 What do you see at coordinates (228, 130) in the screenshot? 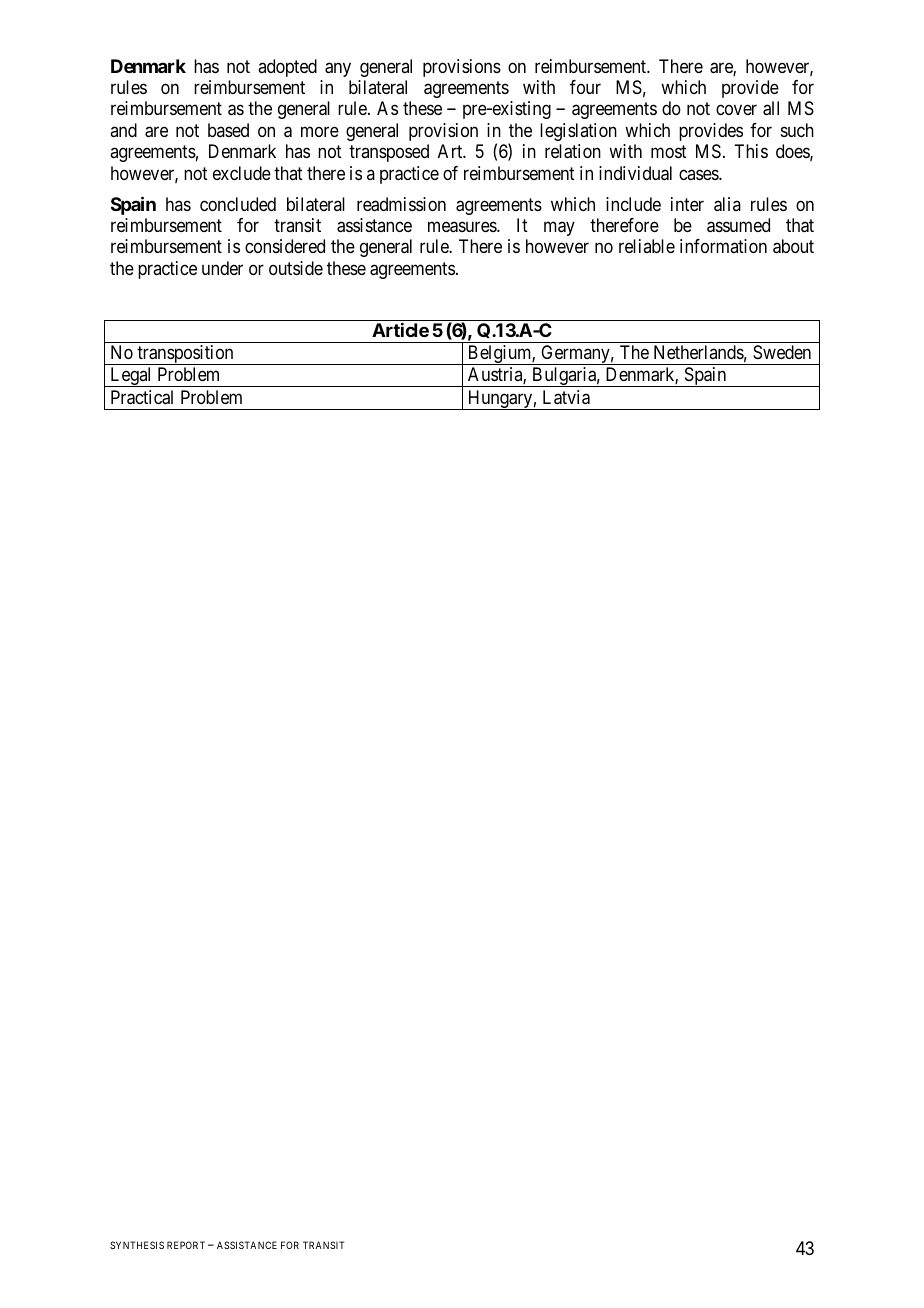
I see `based` at bounding box center [228, 130].
